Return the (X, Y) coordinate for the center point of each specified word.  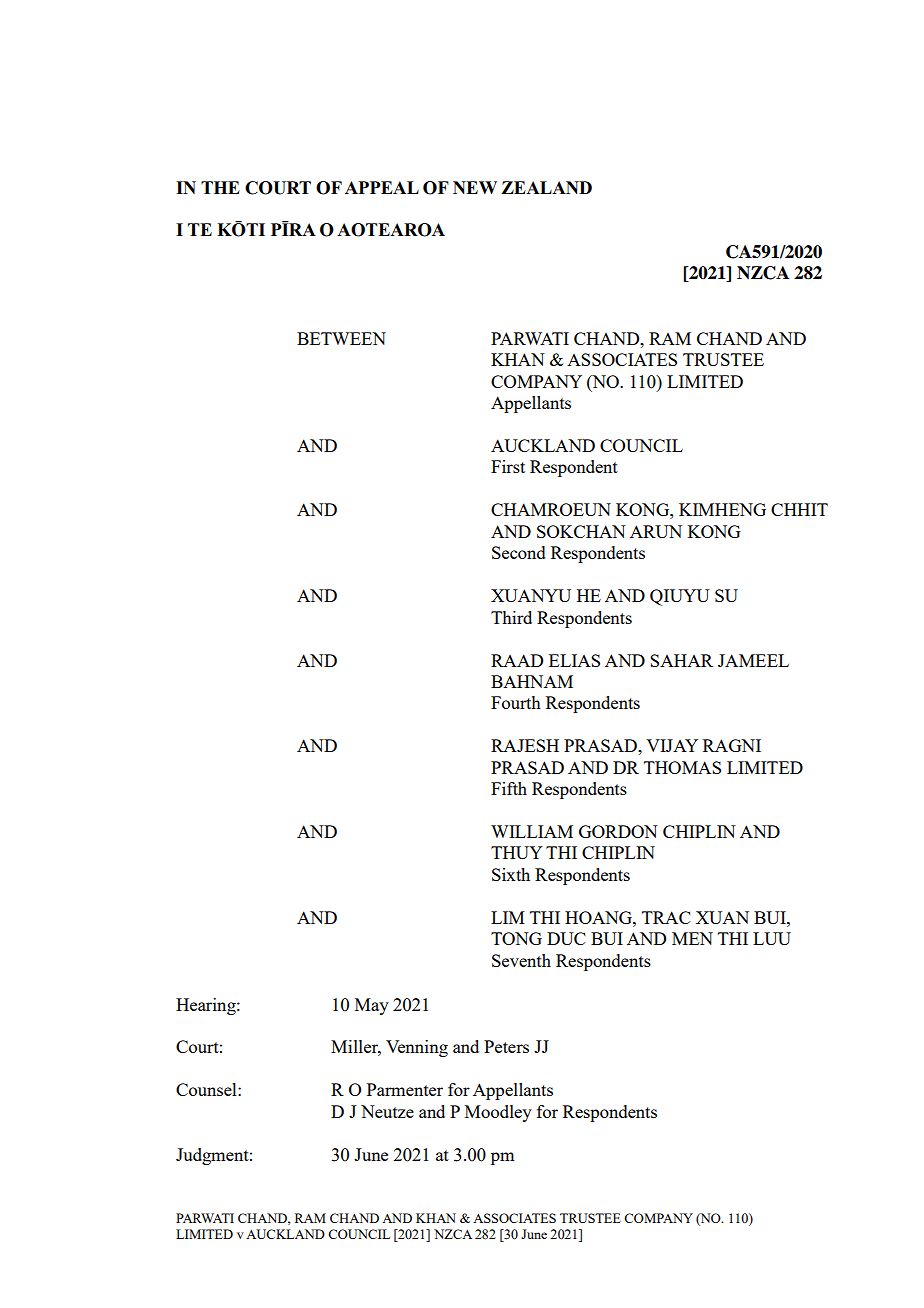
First (508, 466)
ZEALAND (546, 187)
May (372, 1006)
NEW (475, 187)
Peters (506, 1046)
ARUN (656, 531)
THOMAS (682, 767)
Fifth (509, 788)
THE (220, 187)
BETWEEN (341, 338)
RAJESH (525, 745)
